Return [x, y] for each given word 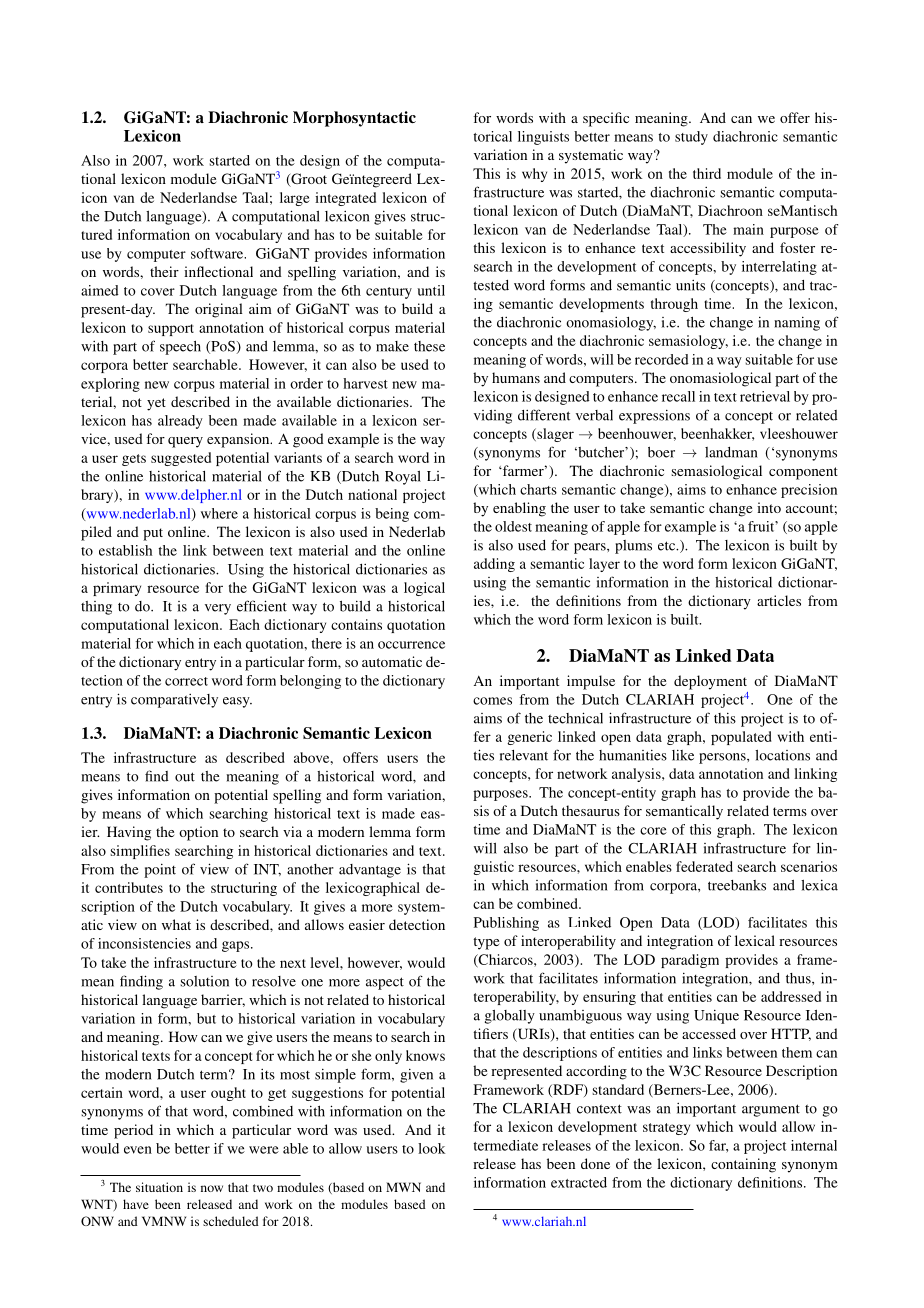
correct [186, 681]
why [534, 175]
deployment [710, 682]
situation [159, 1187]
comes [492, 701]
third [707, 173]
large [295, 199]
